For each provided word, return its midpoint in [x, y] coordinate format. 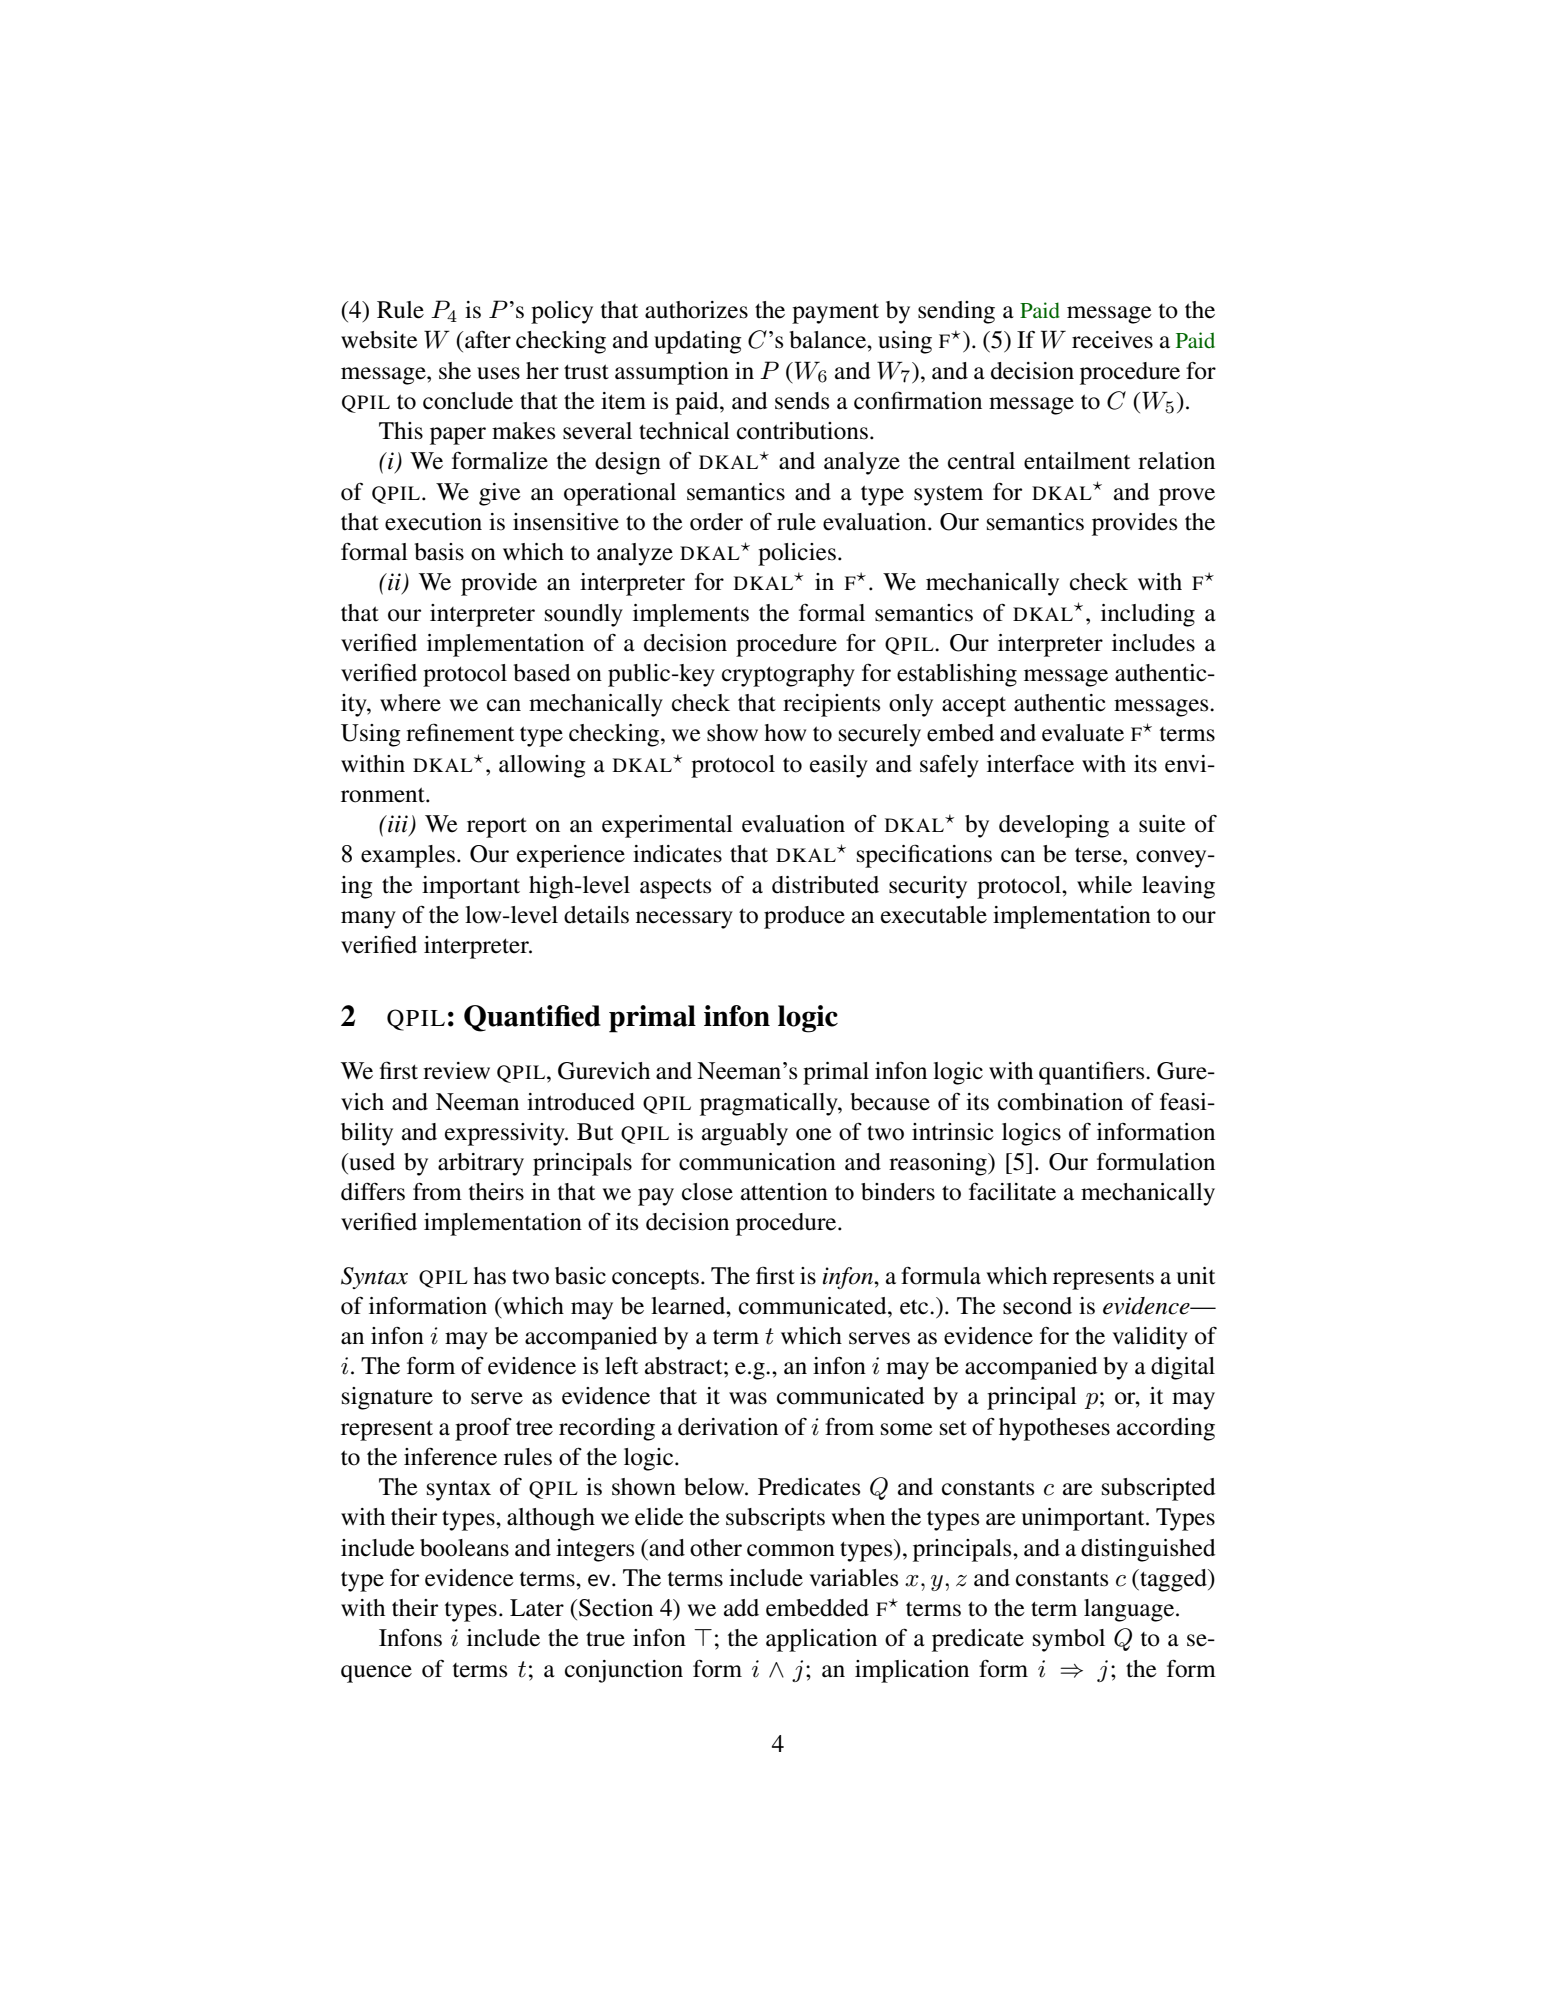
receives [1112, 340]
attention [784, 1192]
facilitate [1012, 1191]
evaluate [1083, 733]
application [821, 1640]
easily [839, 766]
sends [802, 401]
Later [537, 1608]
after [488, 339]
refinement [460, 733]
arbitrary [481, 1164]
